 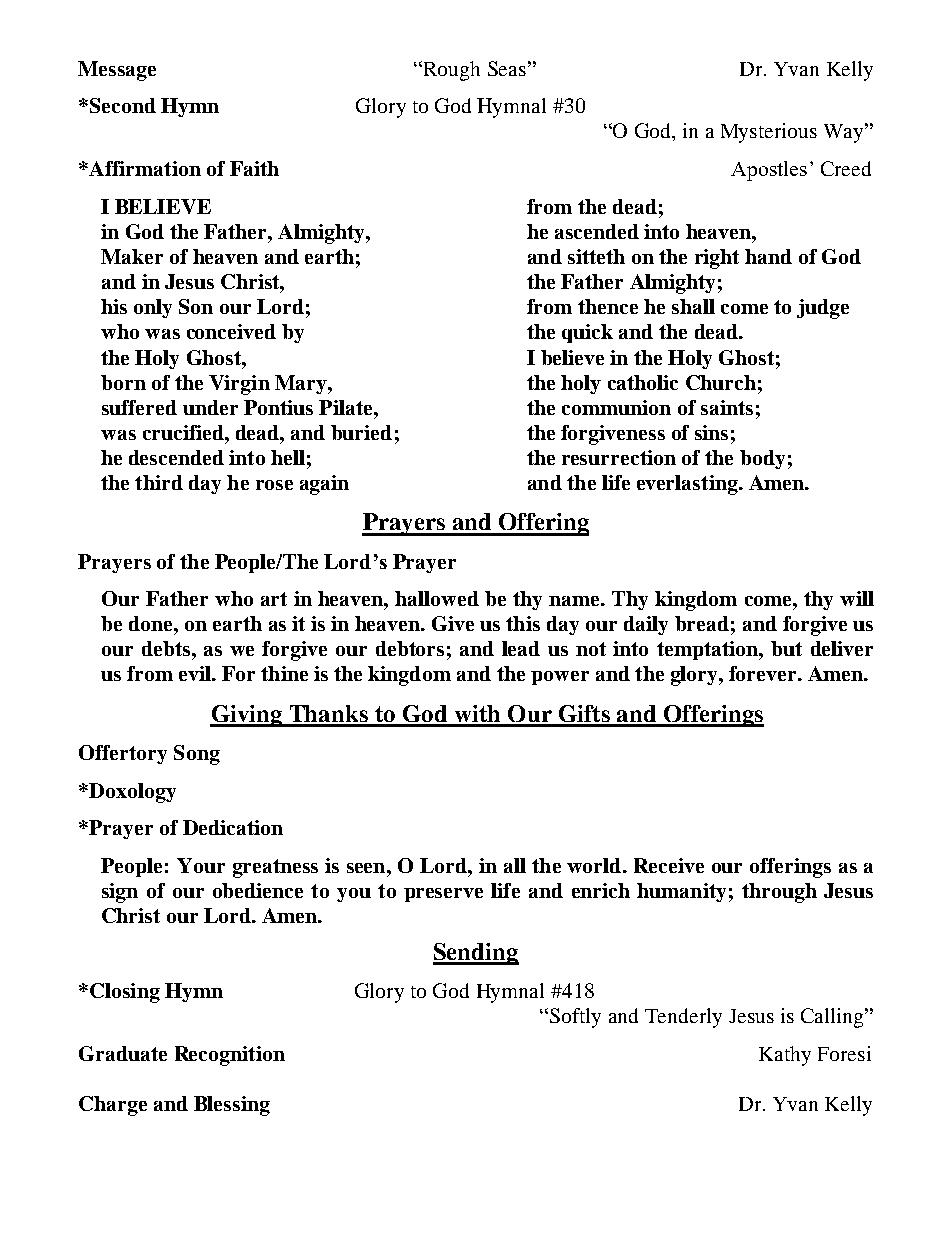 What do you see at coordinates (443, 895) in the document?
I see `preserve` at bounding box center [443, 895].
